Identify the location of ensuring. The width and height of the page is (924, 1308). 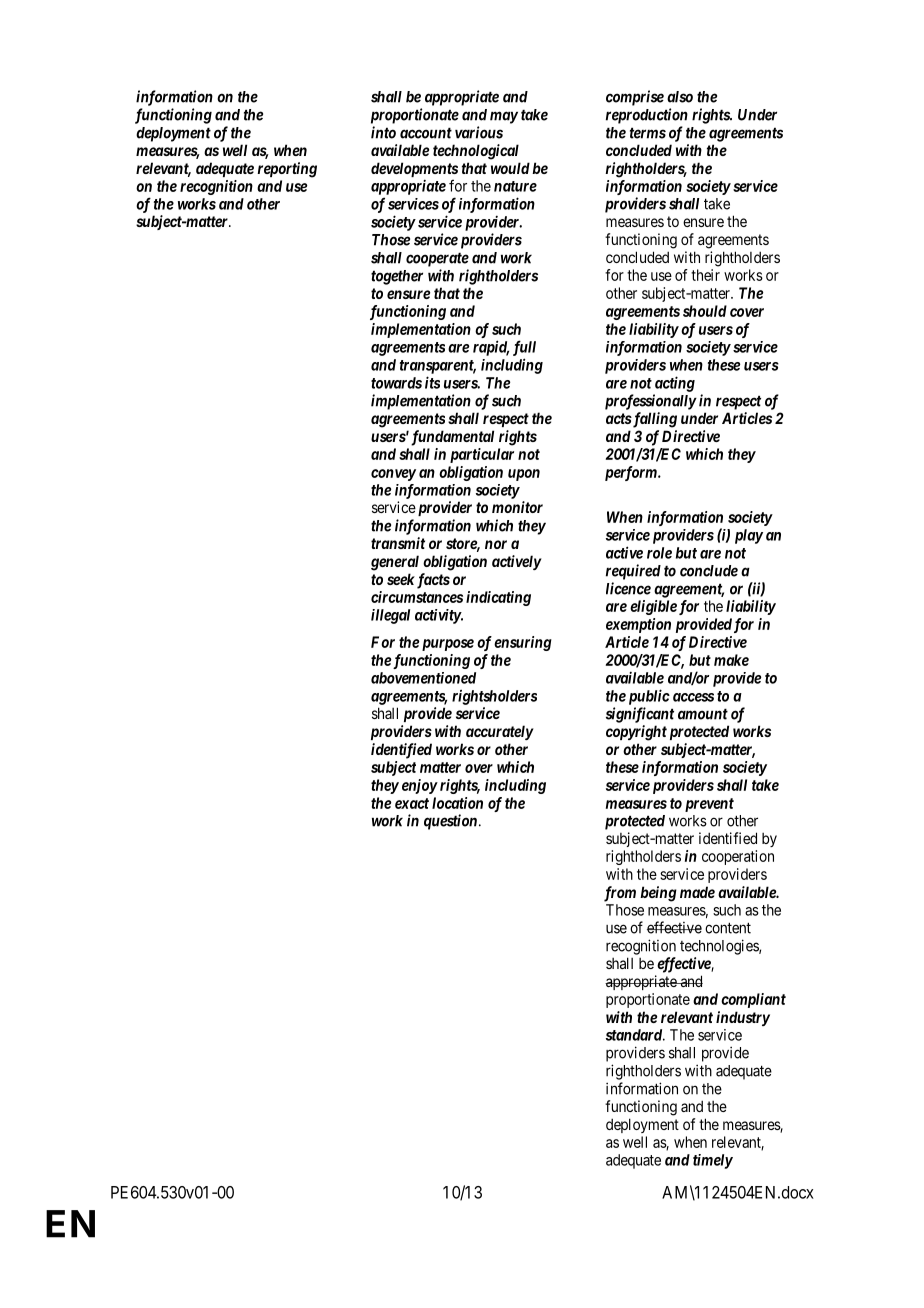
(523, 643).
